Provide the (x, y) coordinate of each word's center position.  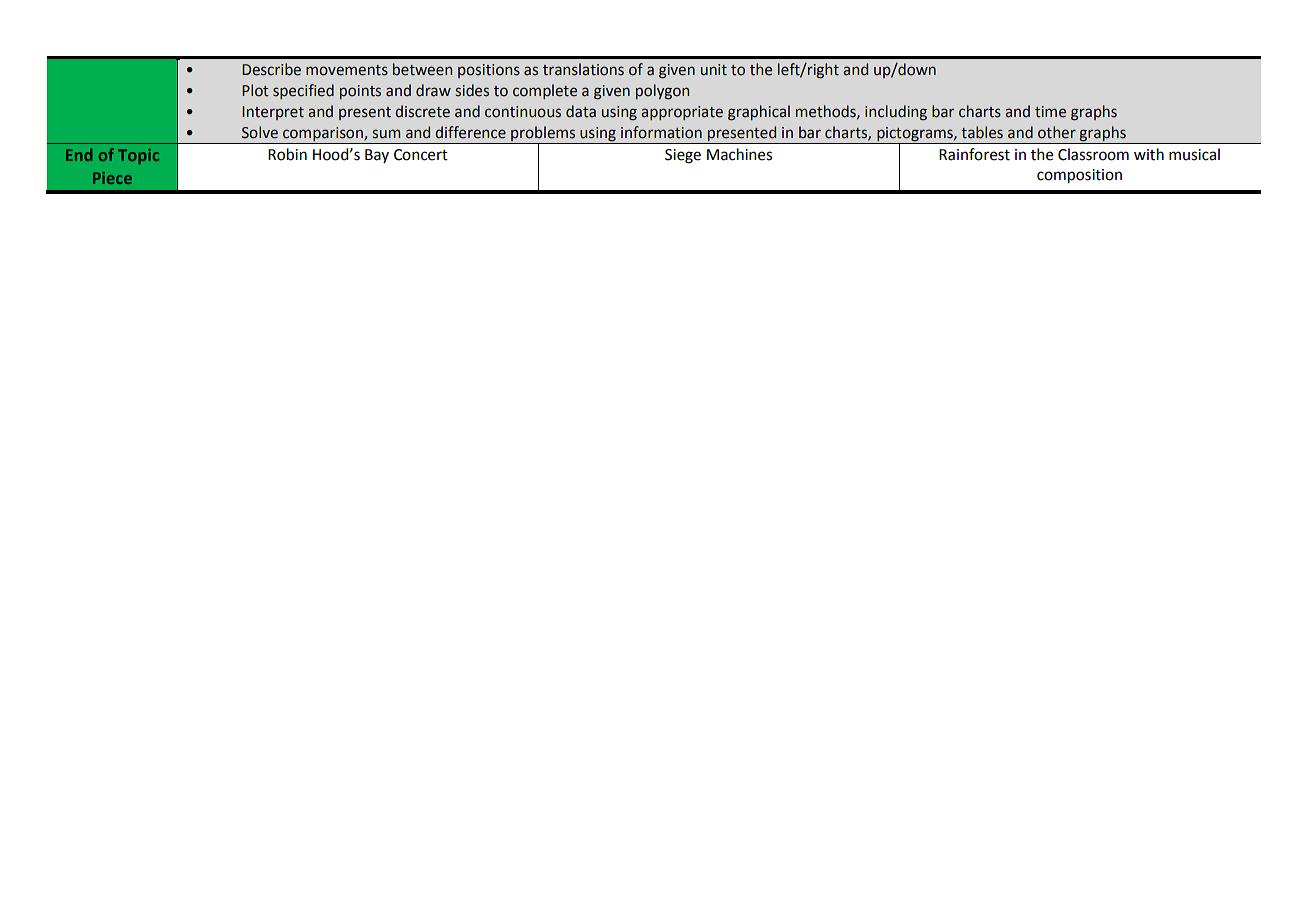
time (1050, 112)
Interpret (273, 113)
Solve (260, 132)
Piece (112, 178)
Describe (271, 69)
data (581, 111)
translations (583, 69)
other (1057, 132)
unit (714, 70)
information (661, 132)
